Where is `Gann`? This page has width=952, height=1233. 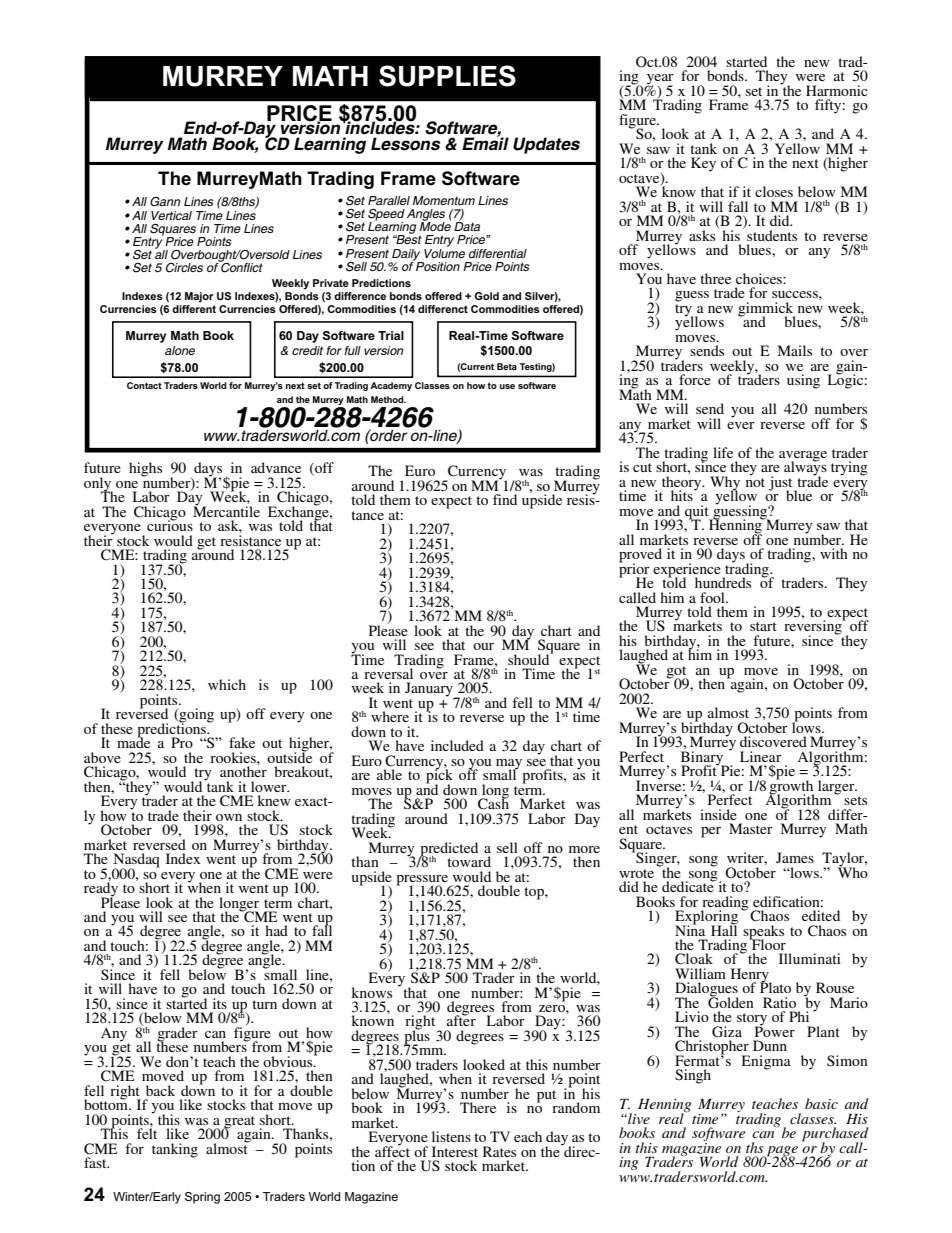
Gann is located at coordinates (165, 202).
